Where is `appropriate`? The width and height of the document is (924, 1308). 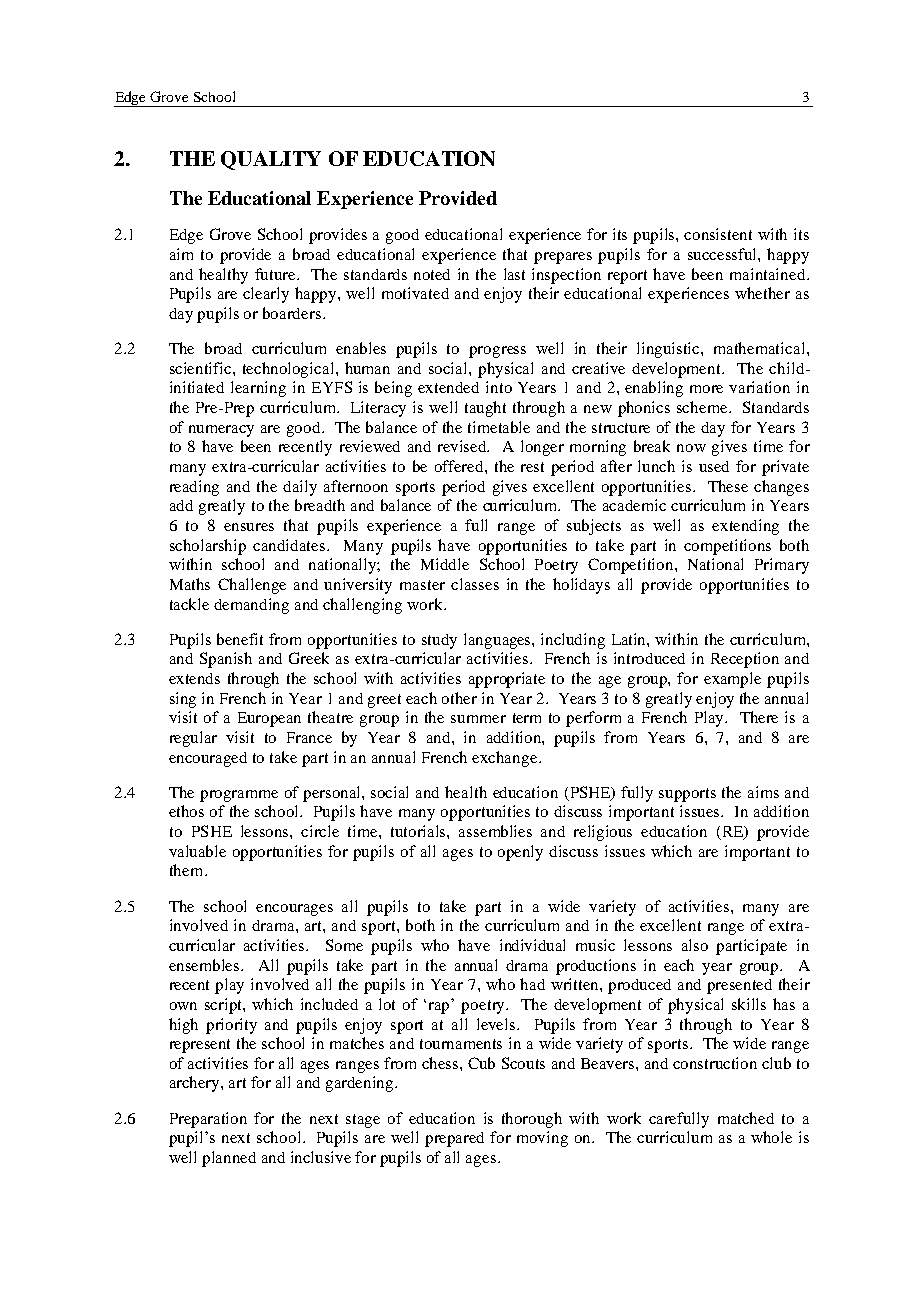
appropriate is located at coordinates (507, 680).
